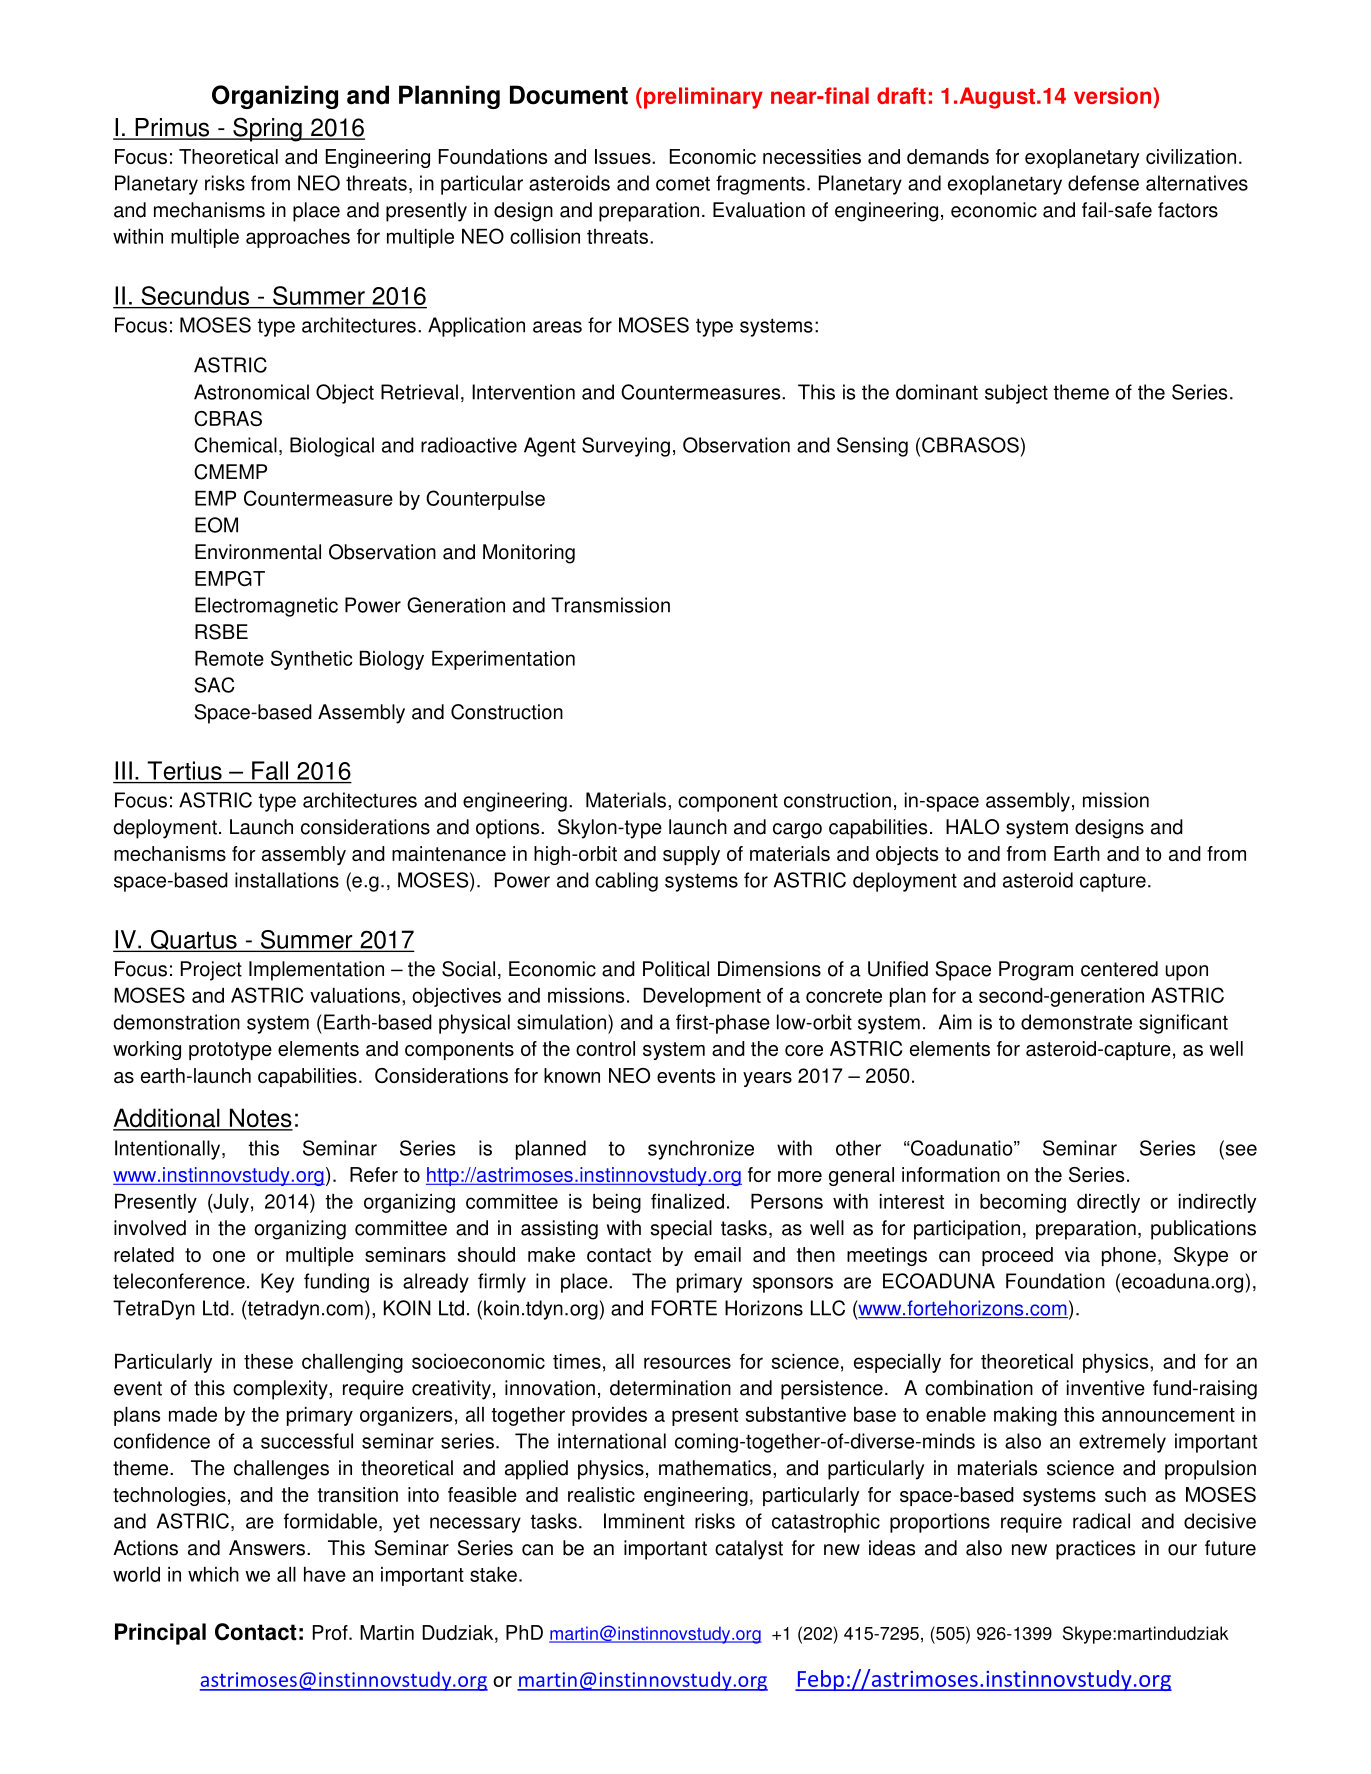  Describe the element at coordinates (972, 827) in the screenshot. I see `HALO` at that location.
